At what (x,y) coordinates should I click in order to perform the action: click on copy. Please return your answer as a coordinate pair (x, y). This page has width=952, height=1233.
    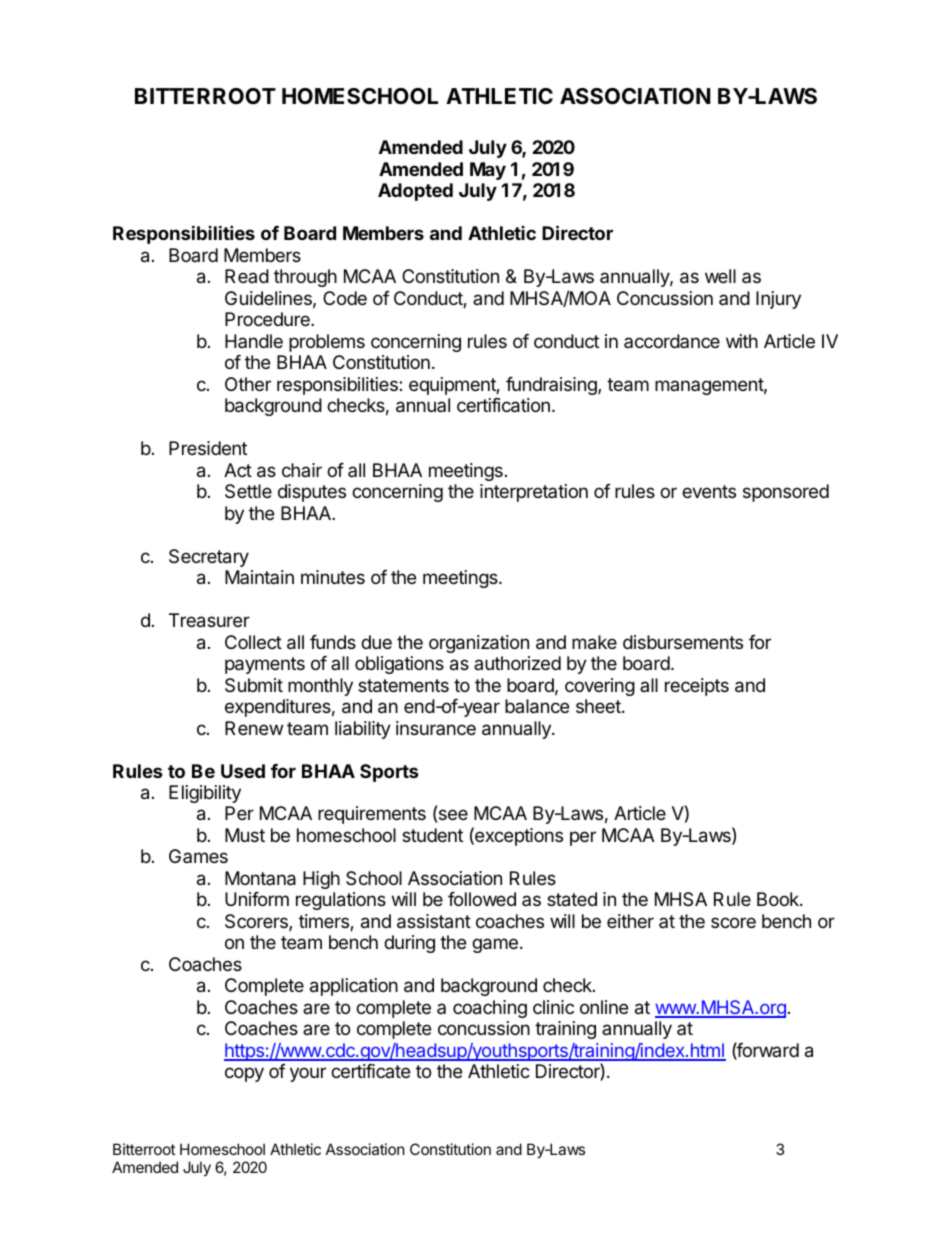
    Looking at the image, I should click on (244, 1074).
